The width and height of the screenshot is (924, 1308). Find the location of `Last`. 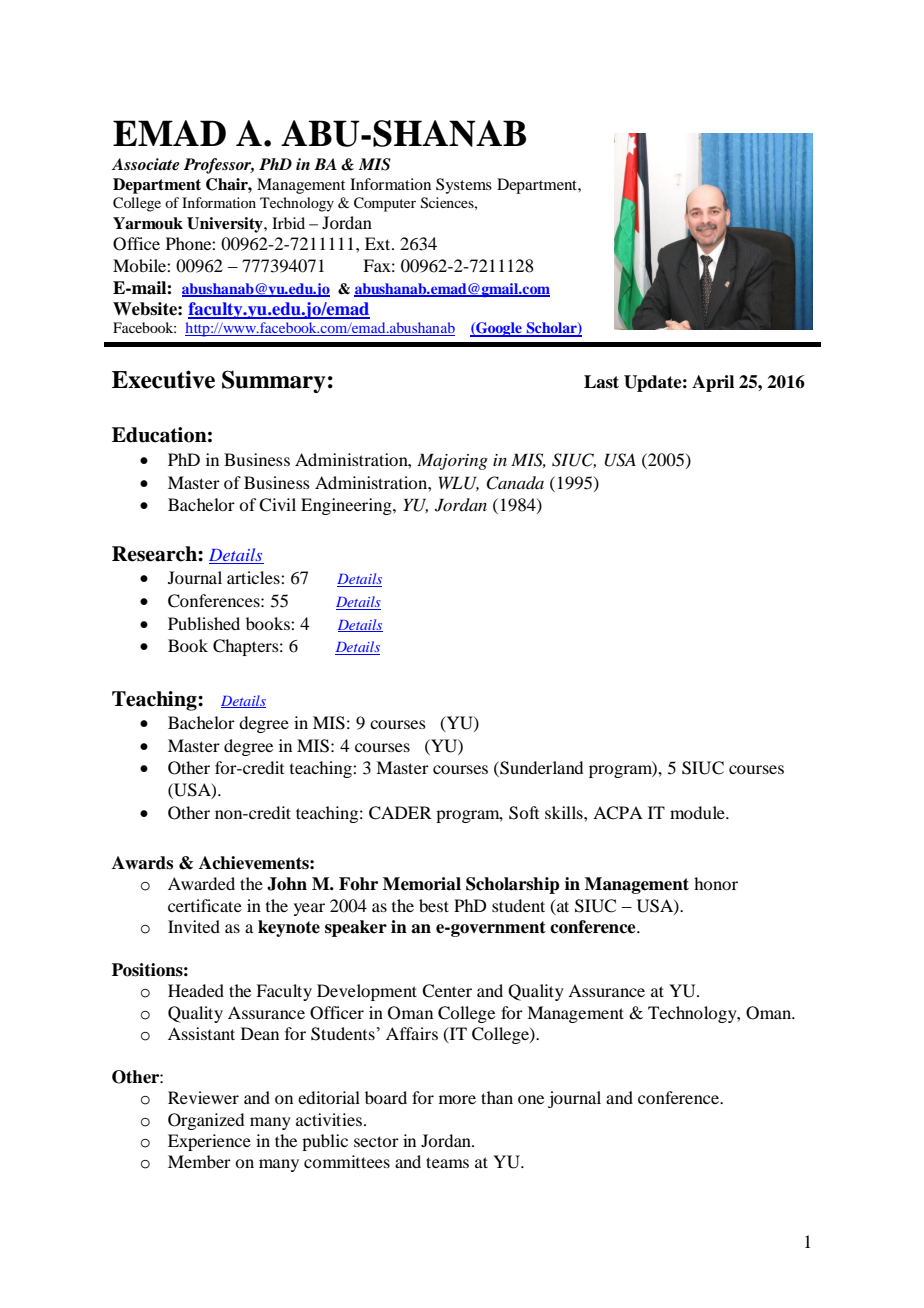

Last is located at coordinates (601, 382).
